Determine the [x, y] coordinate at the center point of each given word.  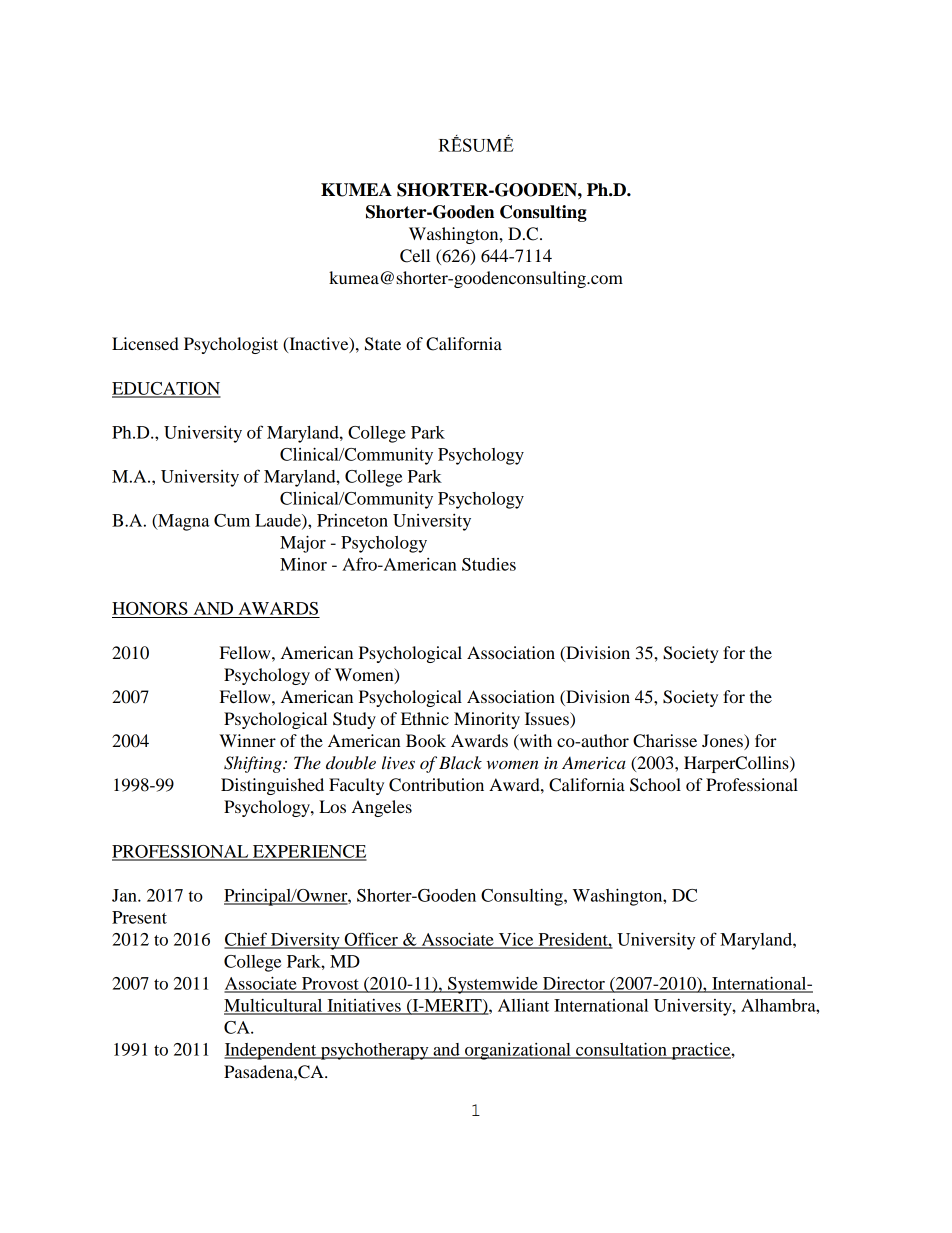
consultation [621, 1050]
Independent [271, 1051]
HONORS [150, 608]
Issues [548, 720]
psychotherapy [374, 1051]
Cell [415, 256]
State [383, 344]
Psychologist [231, 345]
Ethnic [425, 718]
